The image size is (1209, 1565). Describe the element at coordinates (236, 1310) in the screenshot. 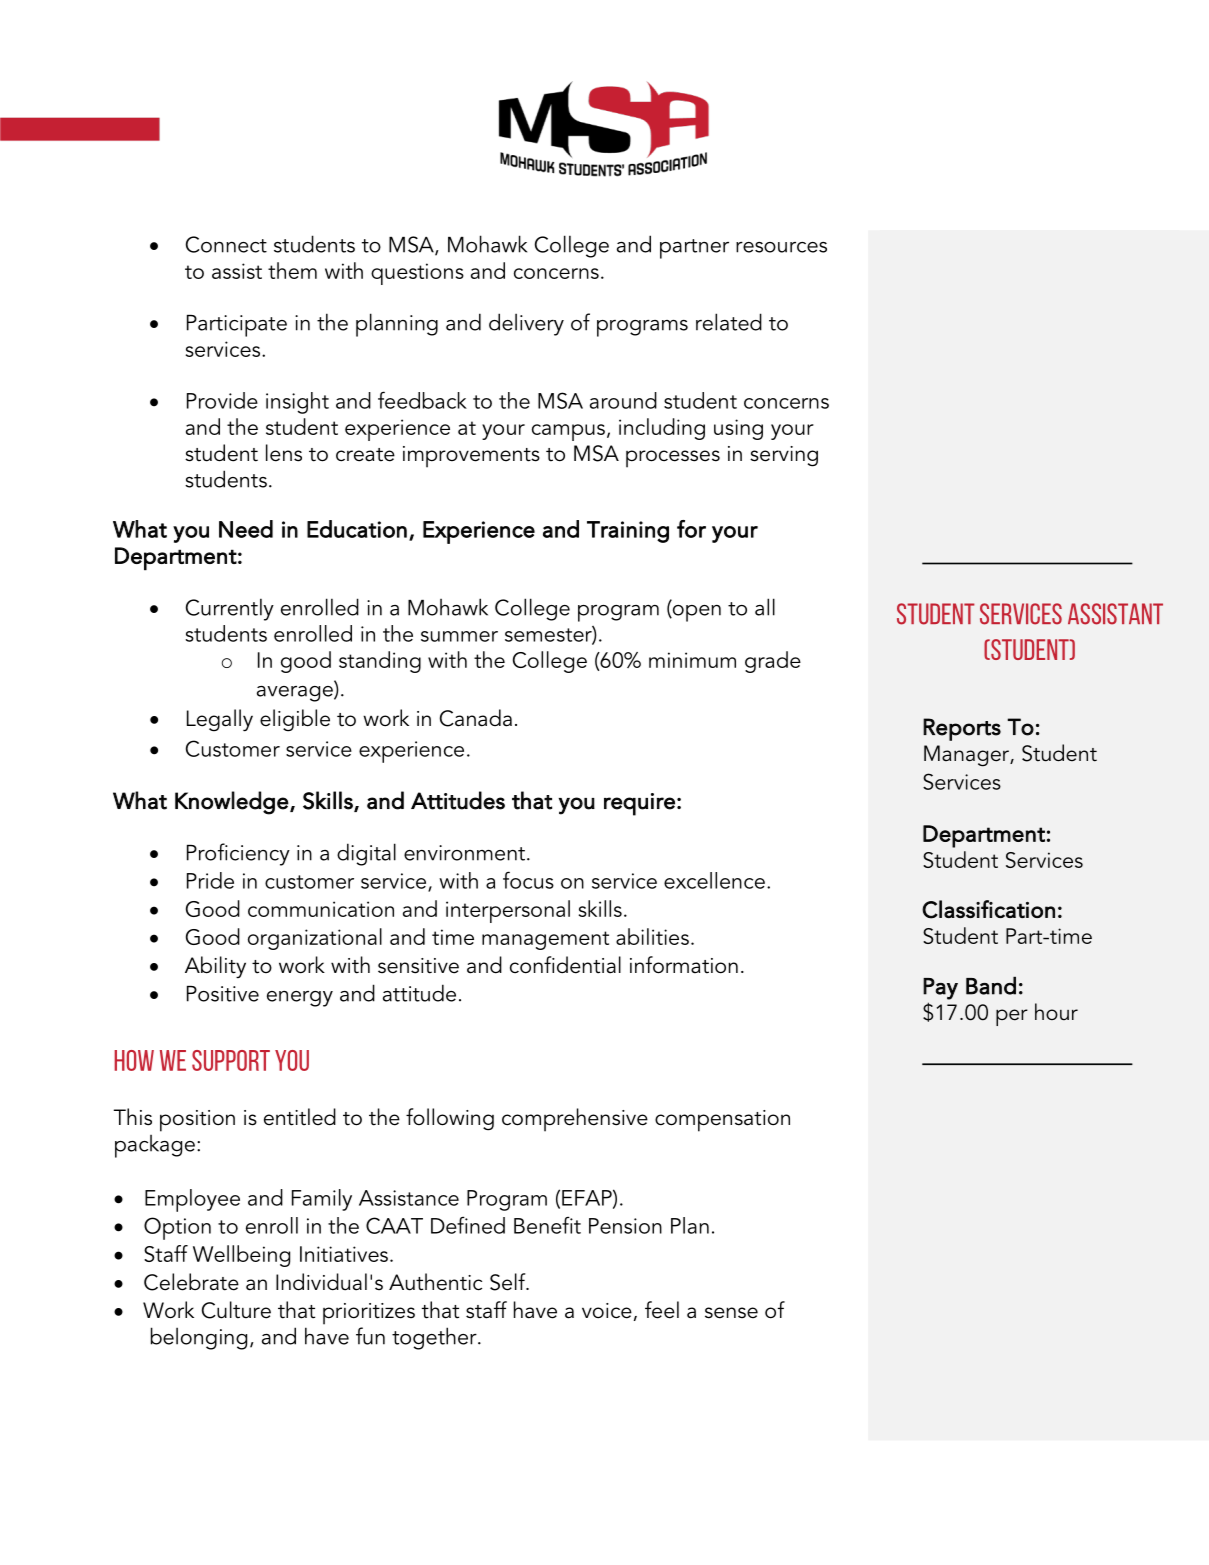

I see `Culture` at that location.
